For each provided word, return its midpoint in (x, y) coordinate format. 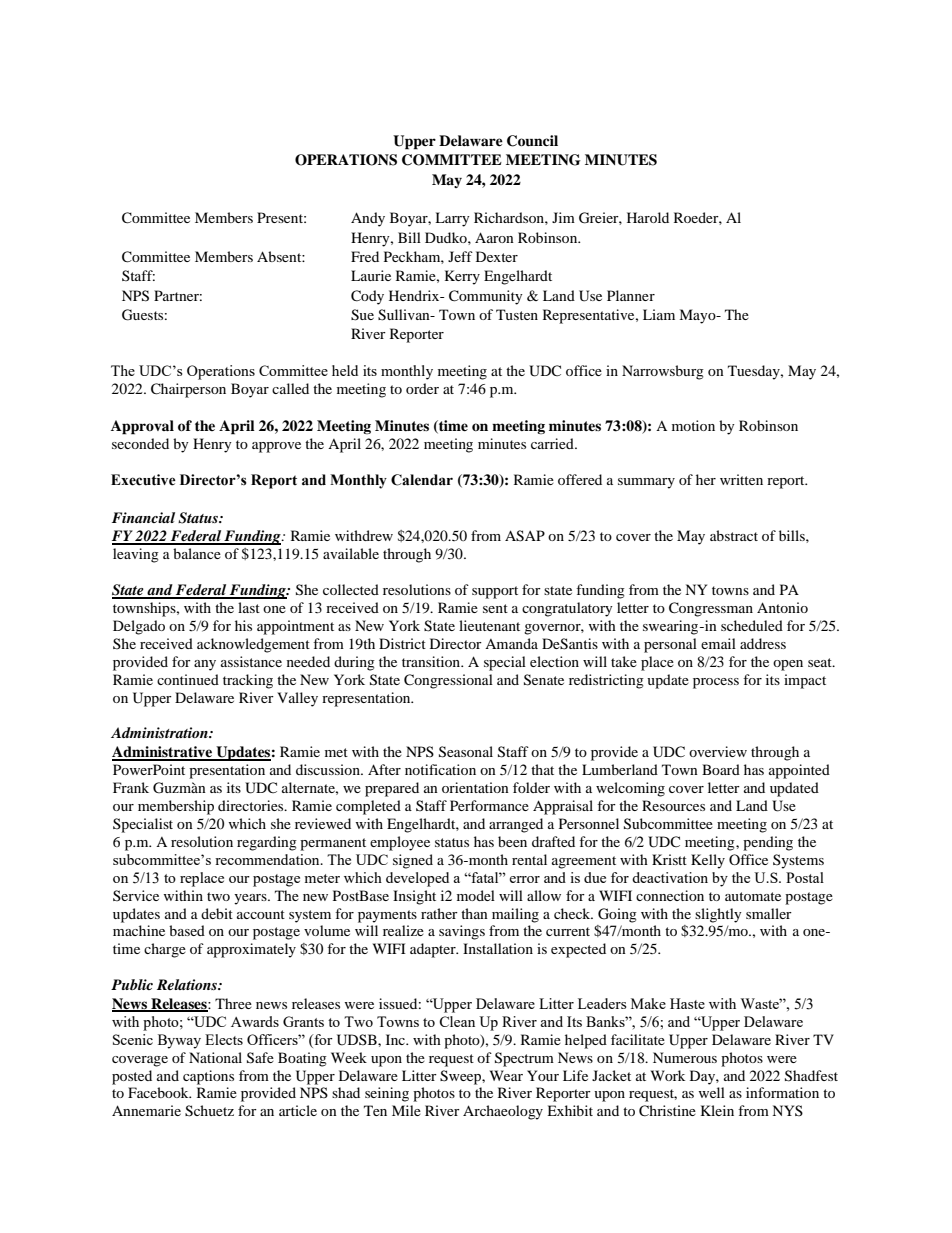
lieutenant (489, 625)
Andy (368, 219)
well (711, 1092)
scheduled (752, 625)
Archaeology (503, 1112)
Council (532, 141)
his (243, 625)
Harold (648, 217)
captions (208, 1077)
